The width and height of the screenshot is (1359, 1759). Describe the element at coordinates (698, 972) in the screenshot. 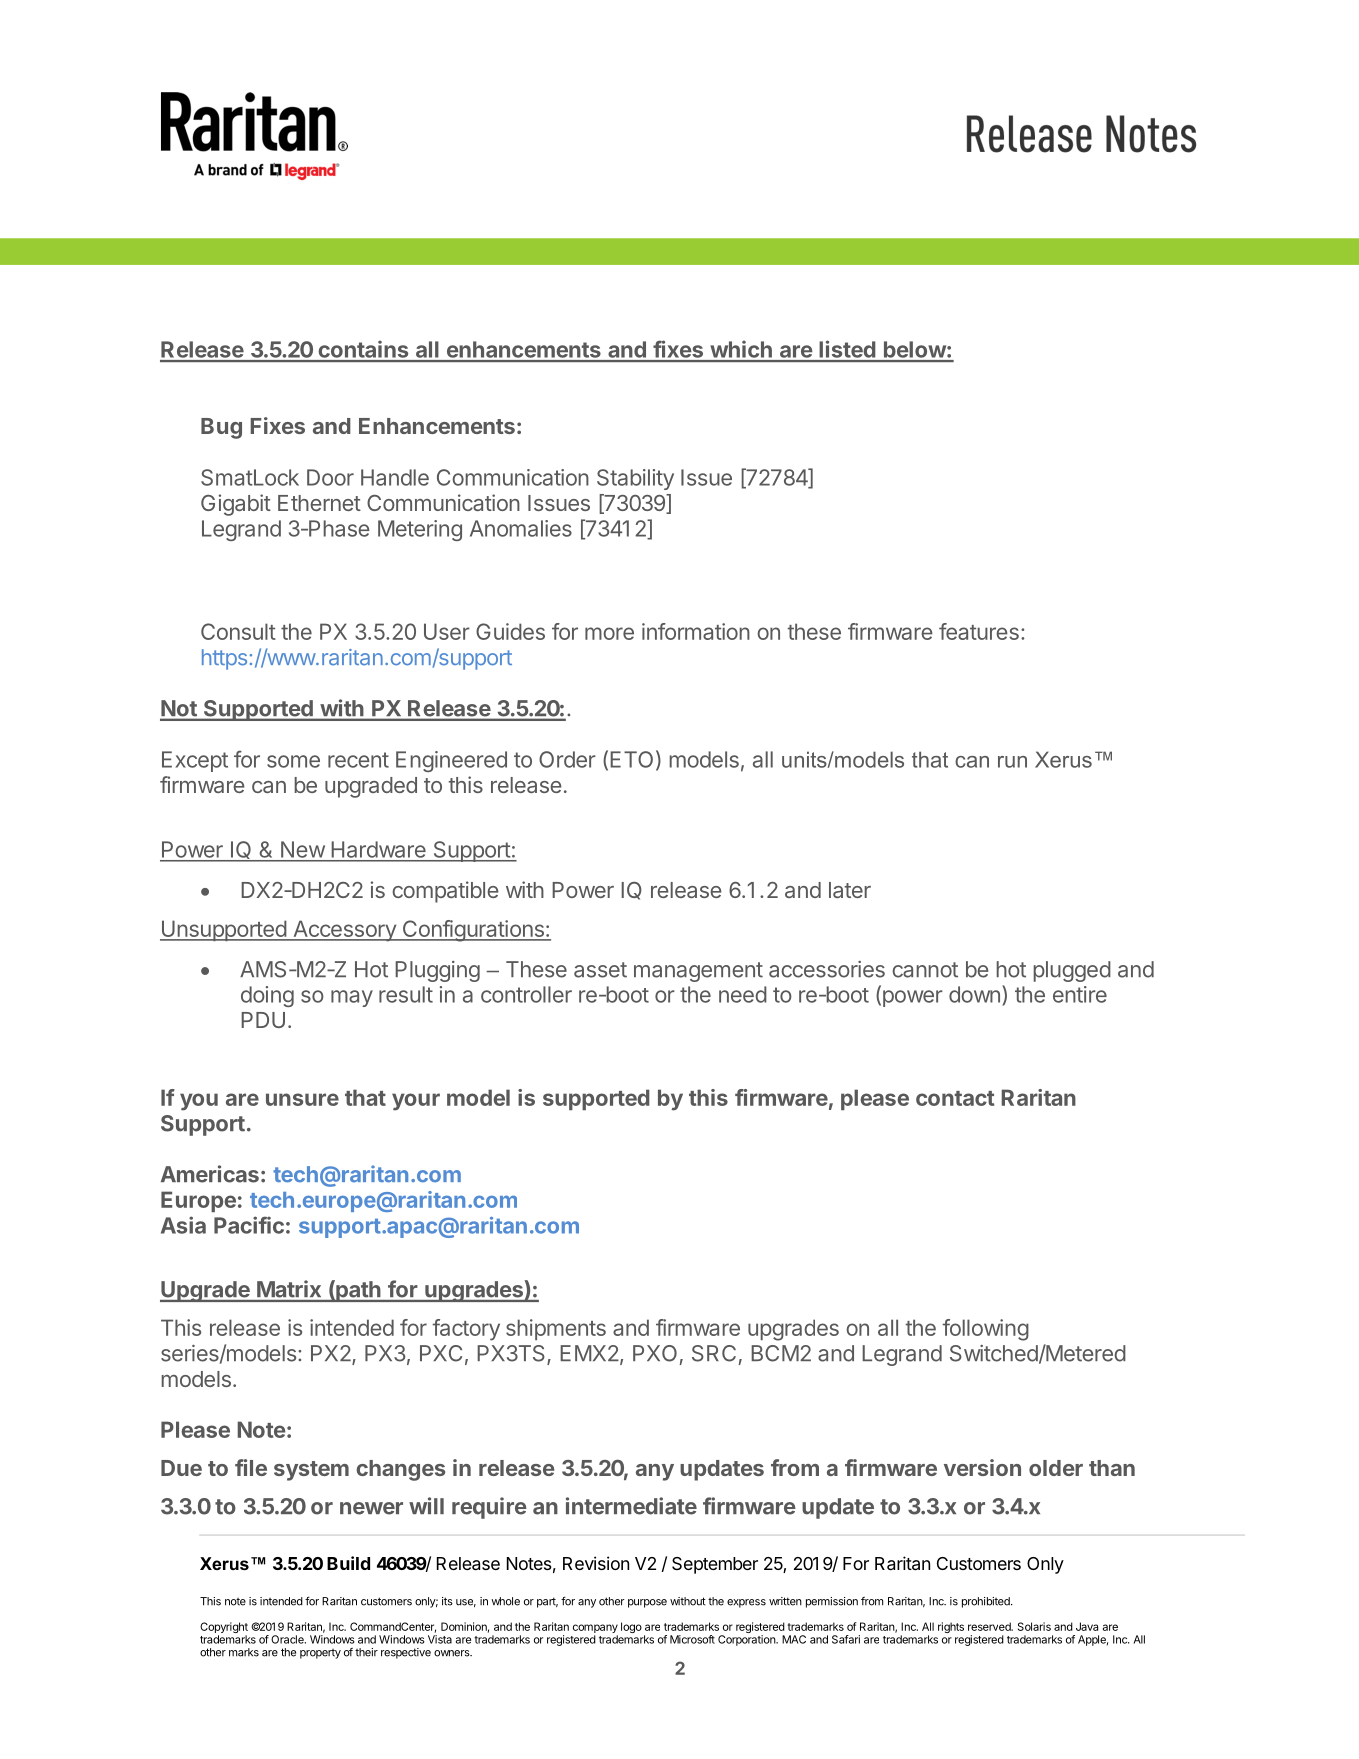

I see `management` at that location.
